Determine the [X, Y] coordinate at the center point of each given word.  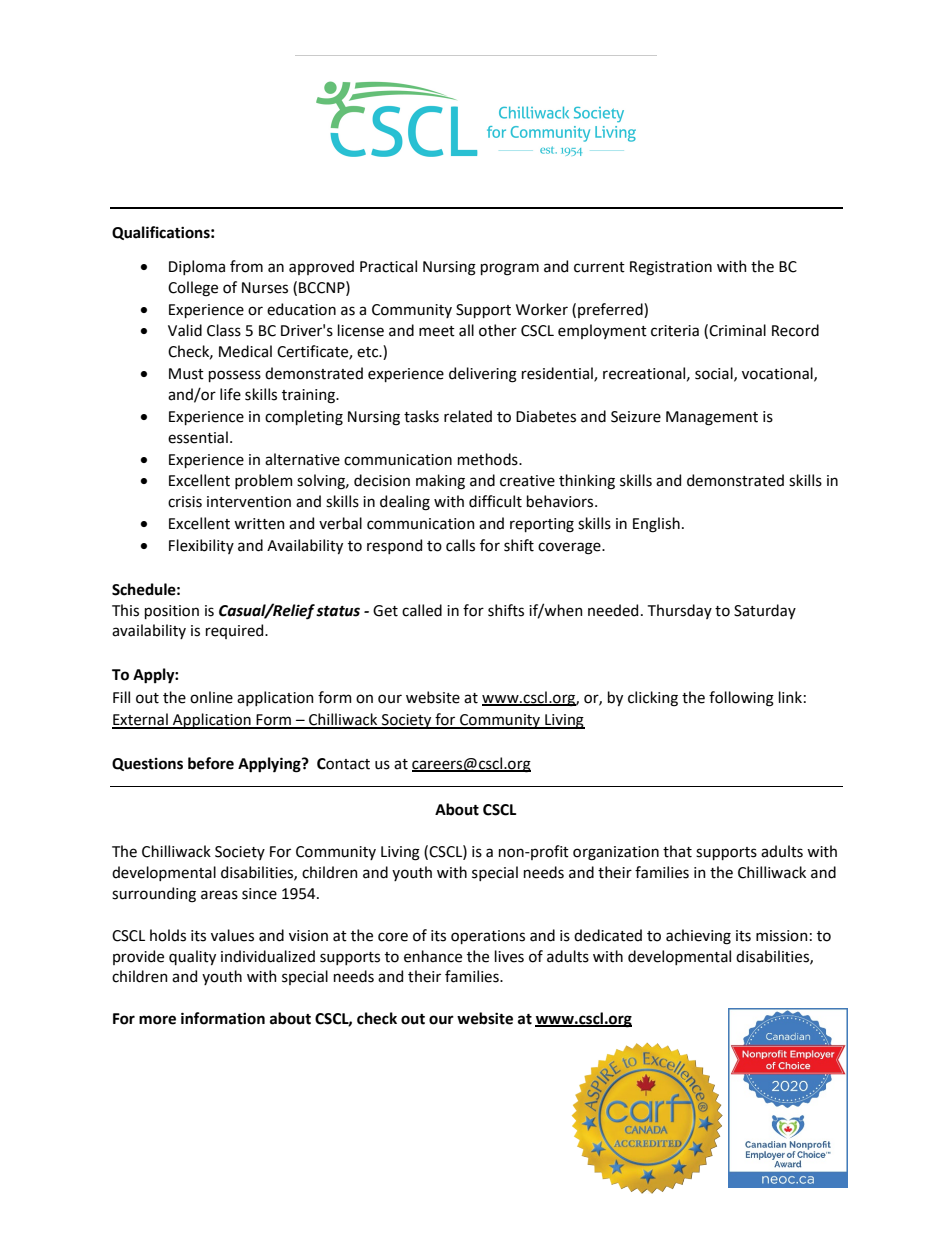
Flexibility [201, 546]
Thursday [680, 611]
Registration [671, 268]
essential [198, 437]
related [468, 416]
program [510, 269]
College [193, 289]
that [677, 851]
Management [712, 418]
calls [460, 545]
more [157, 1020]
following [741, 699]
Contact [343, 764]
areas [219, 895]
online [211, 697]
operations [488, 937]
